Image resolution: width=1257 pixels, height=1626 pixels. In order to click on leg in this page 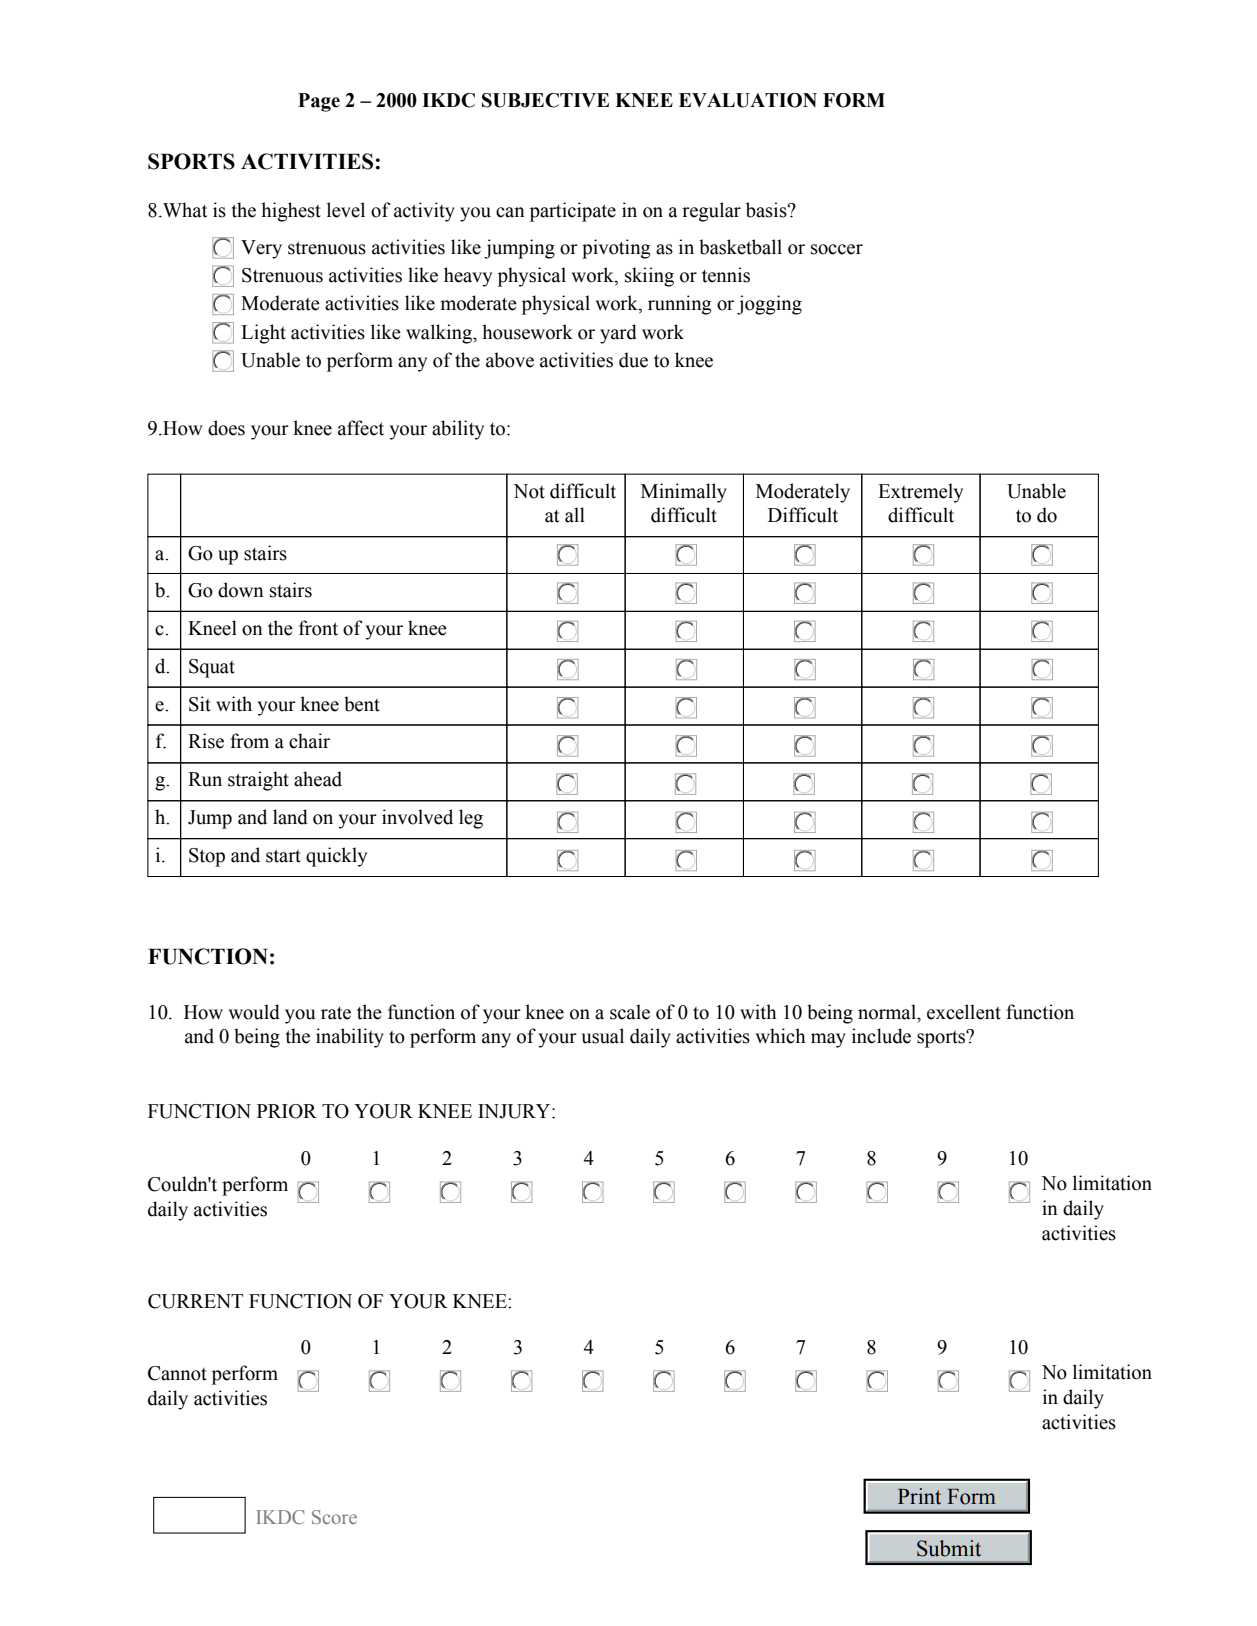, I will do `click(471, 819)`.
